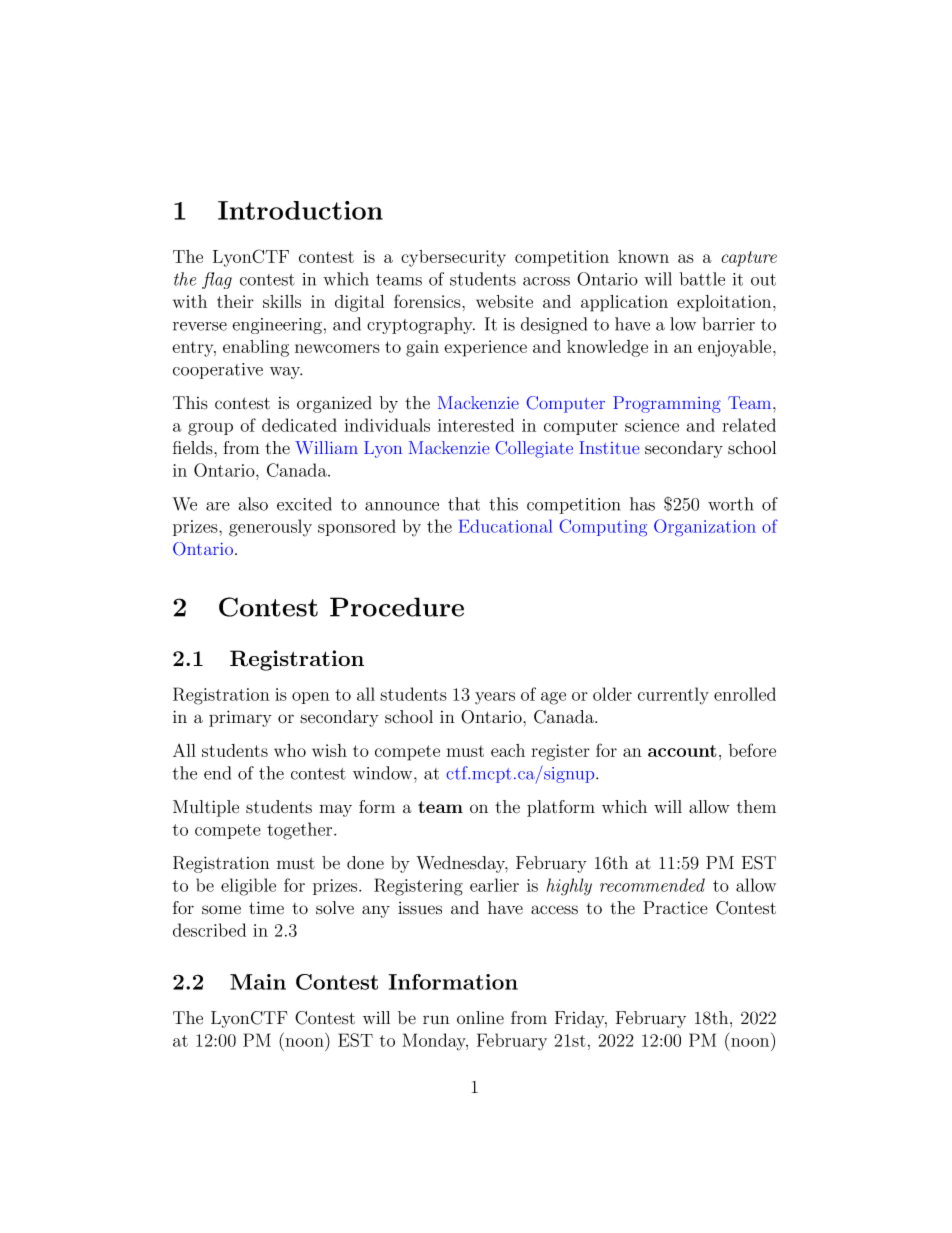 This screenshot has height=1233, width=952. What do you see at coordinates (270, 528) in the screenshot?
I see `generously` at bounding box center [270, 528].
